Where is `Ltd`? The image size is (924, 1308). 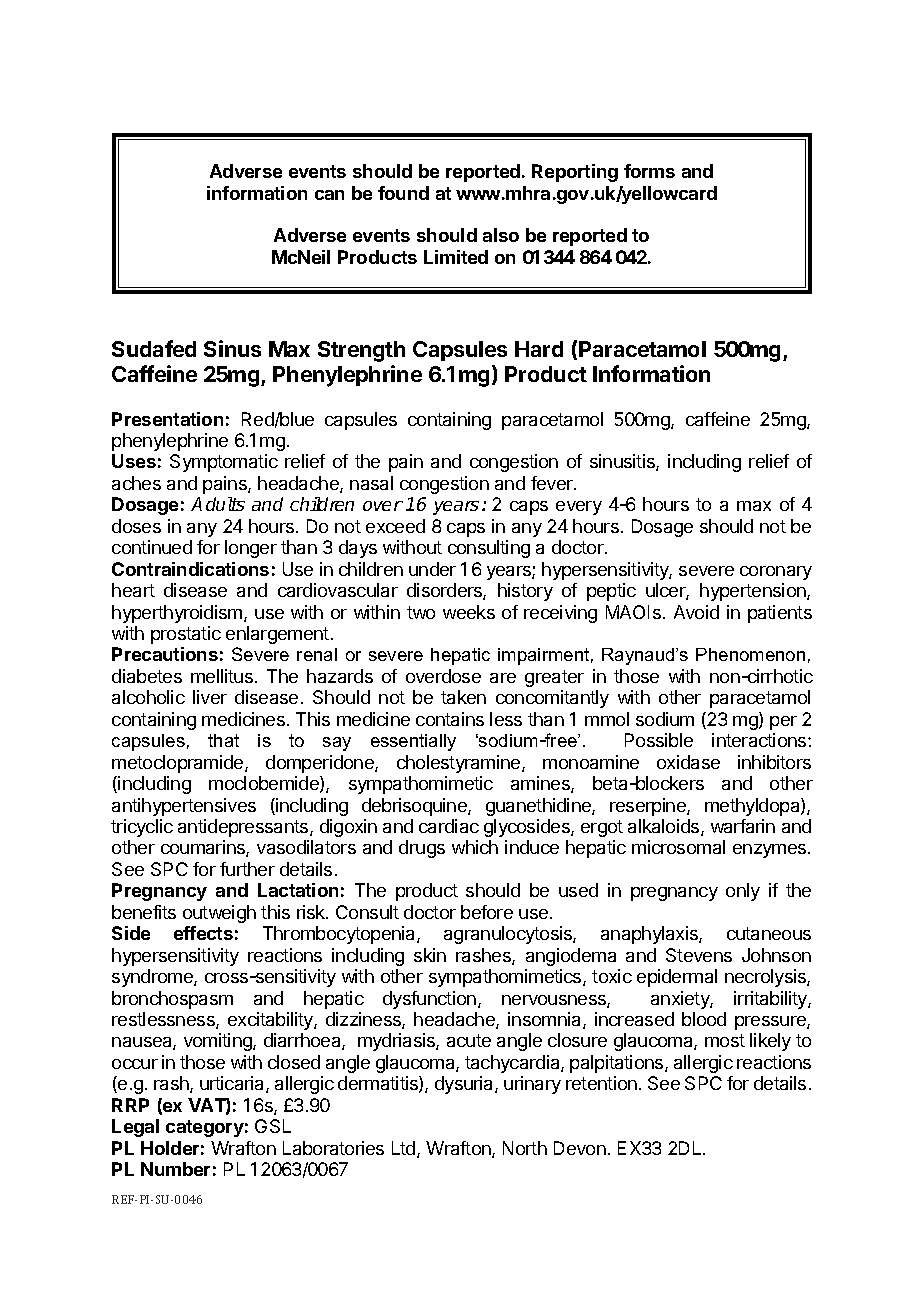 Ltd is located at coordinates (405, 1149).
